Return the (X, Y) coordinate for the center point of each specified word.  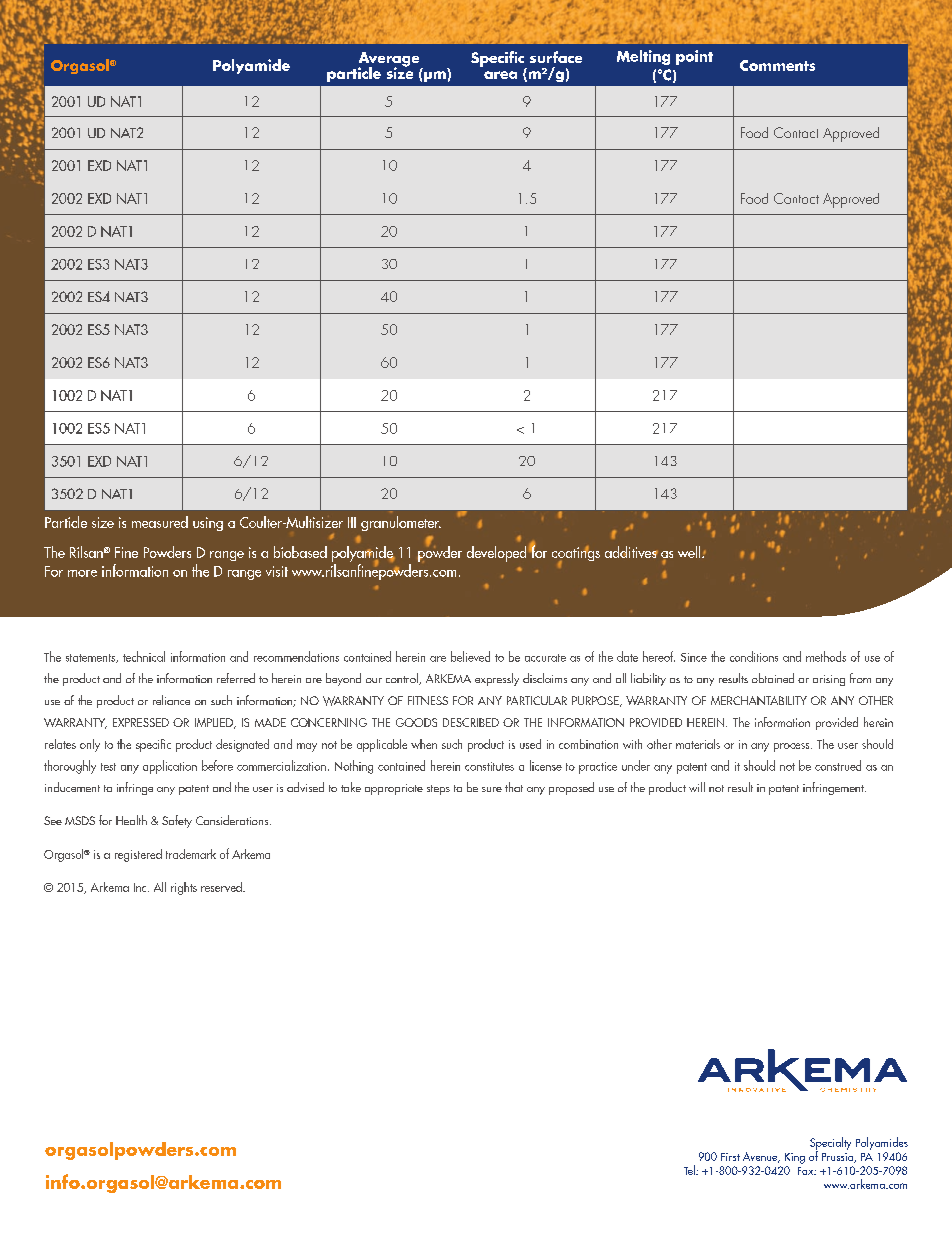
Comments (777, 65)
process (793, 747)
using (208, 524)
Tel (690, 1170)
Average (390, 60)
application (170, 767)
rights (184, 888)
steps (438, 790)
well (690, 552)
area (500, 75)
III (352, 522)
